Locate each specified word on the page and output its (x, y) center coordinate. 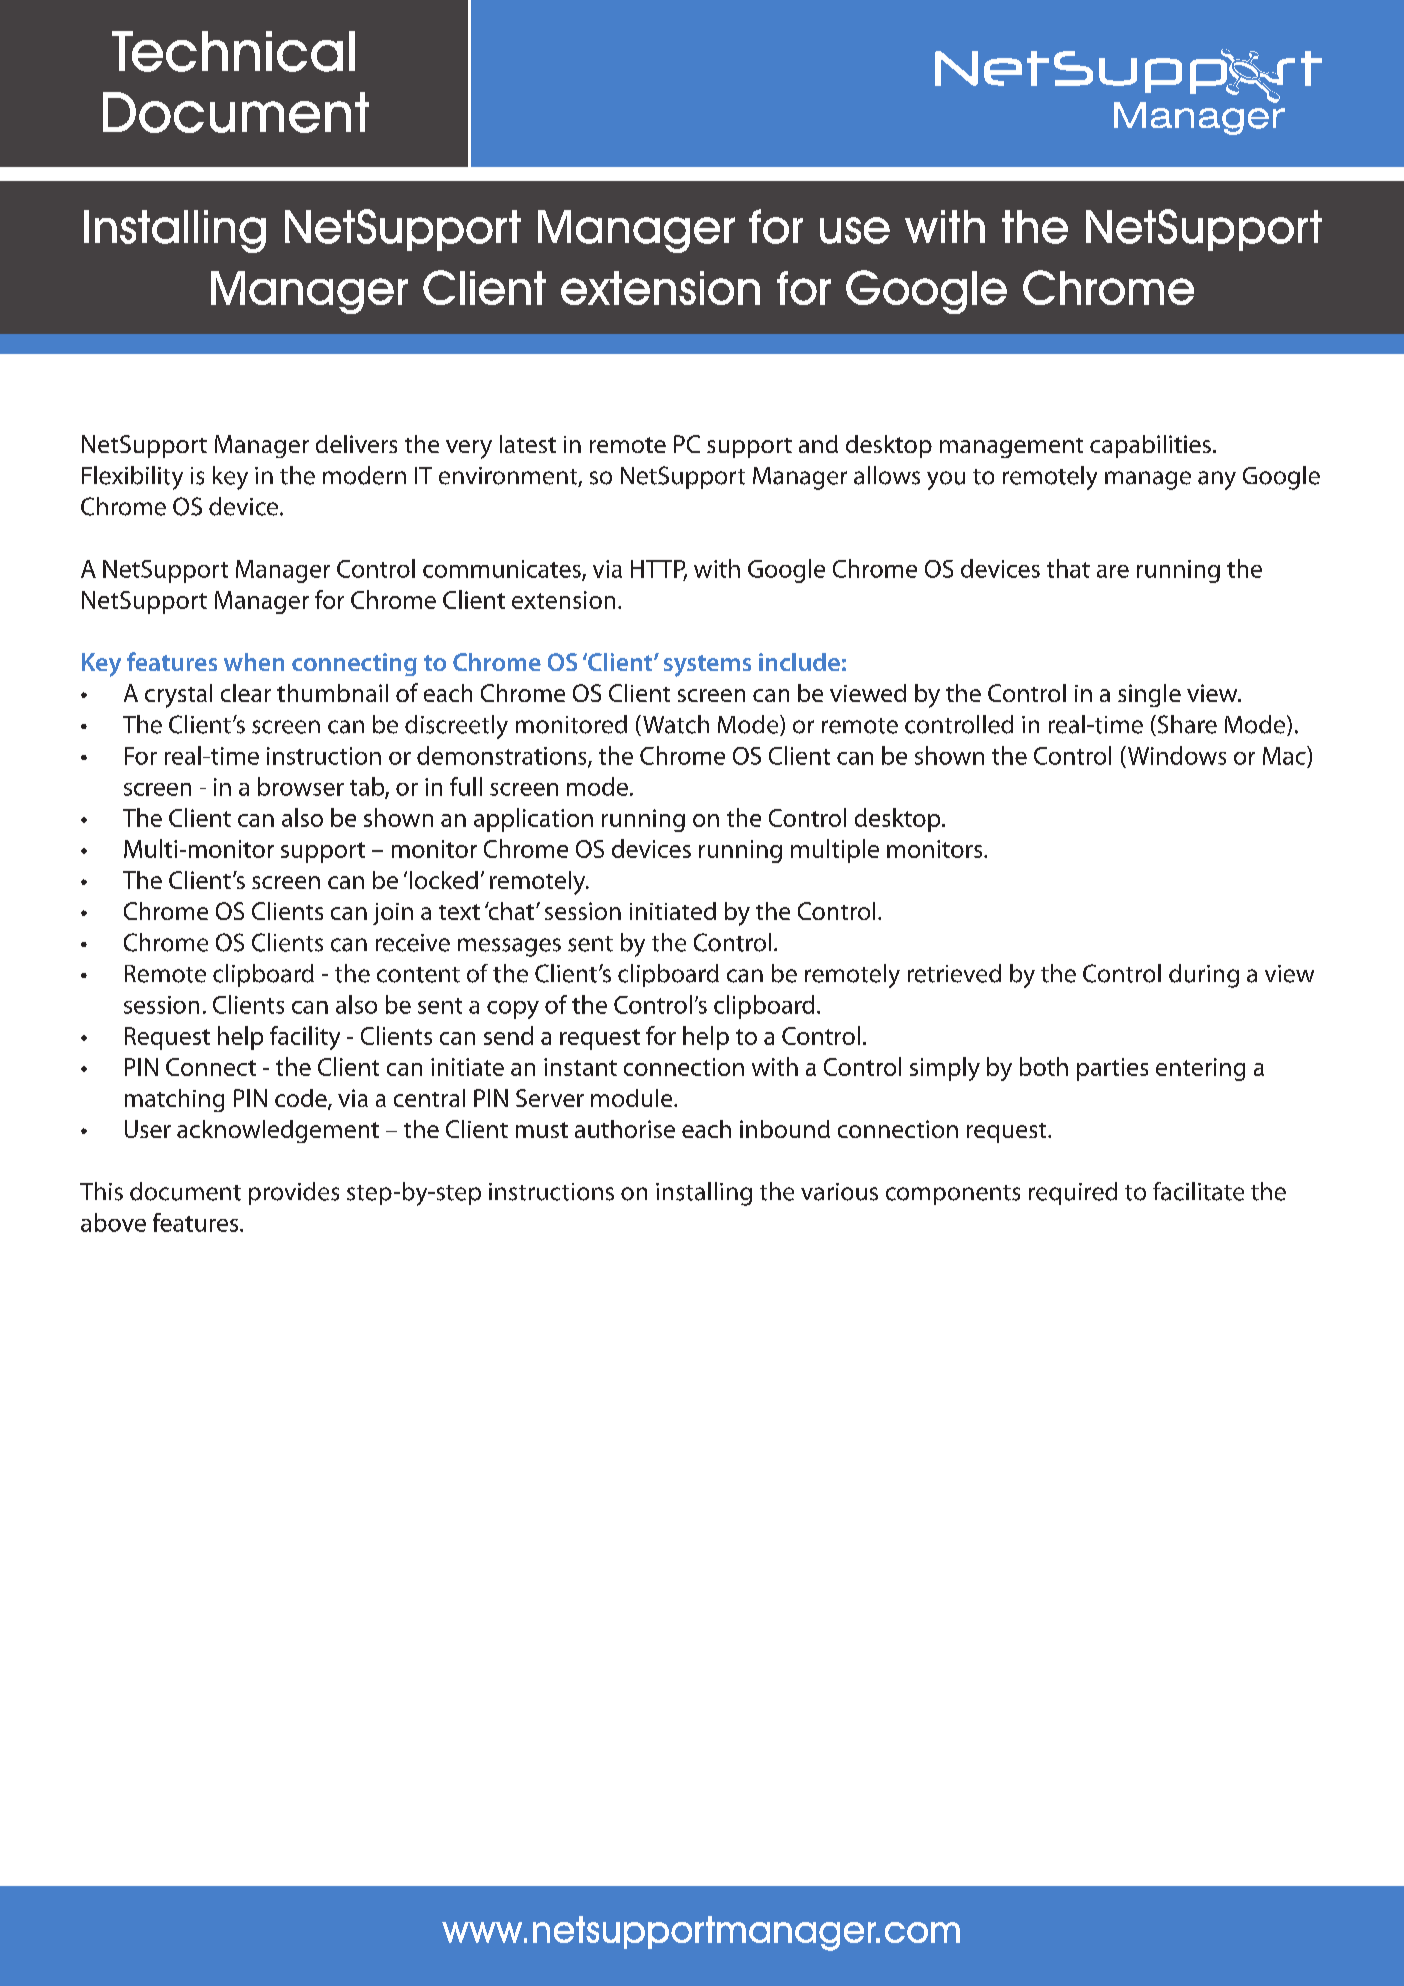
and (818, 444)
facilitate (1198, 1191)
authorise (625, 1129)
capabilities (1150, 446)
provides (294, 1193)
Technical (233, 51)
